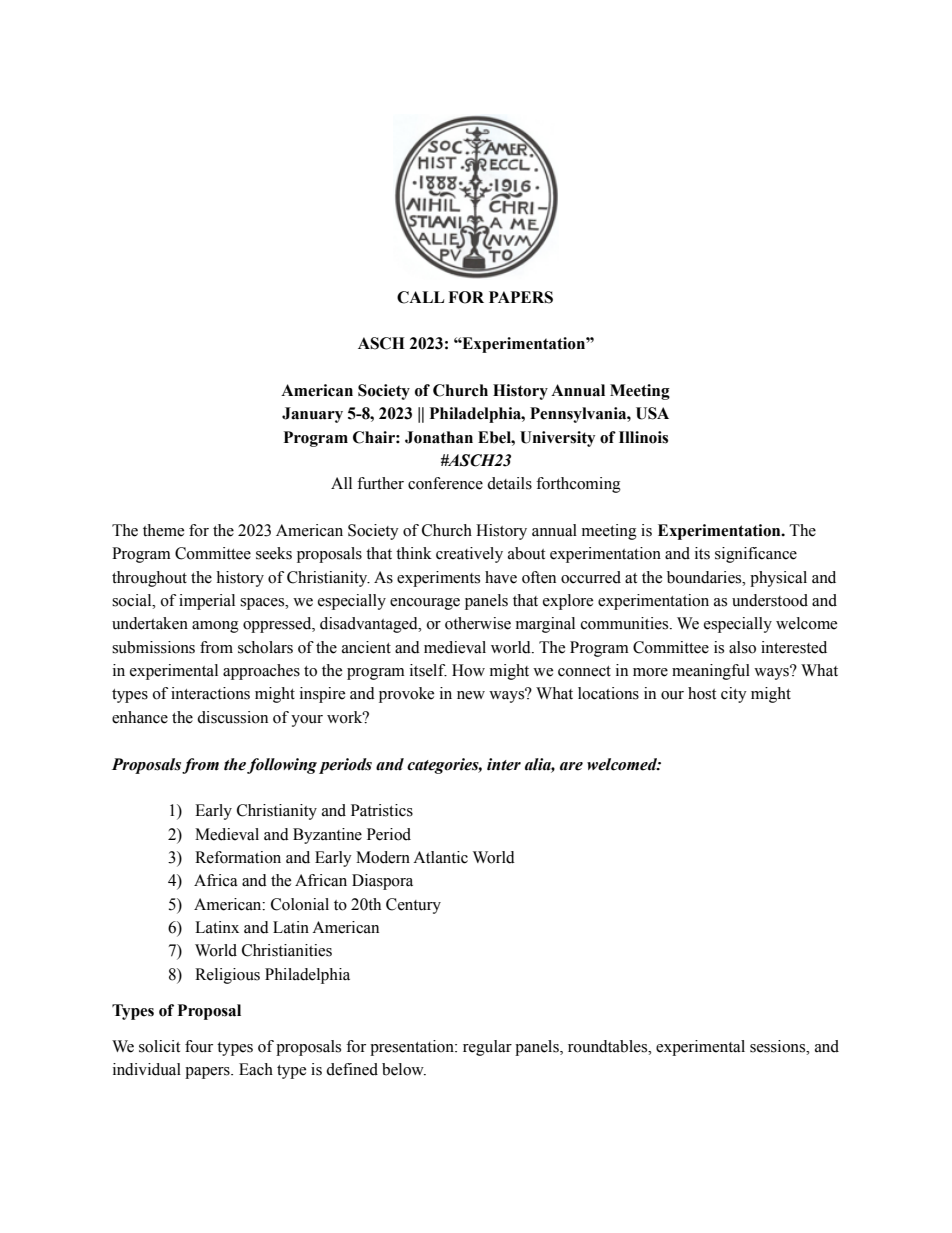  What do you see at coordinates (163, 530) in the screenshot?
I see `theme` at bounding box center [163, 530].
